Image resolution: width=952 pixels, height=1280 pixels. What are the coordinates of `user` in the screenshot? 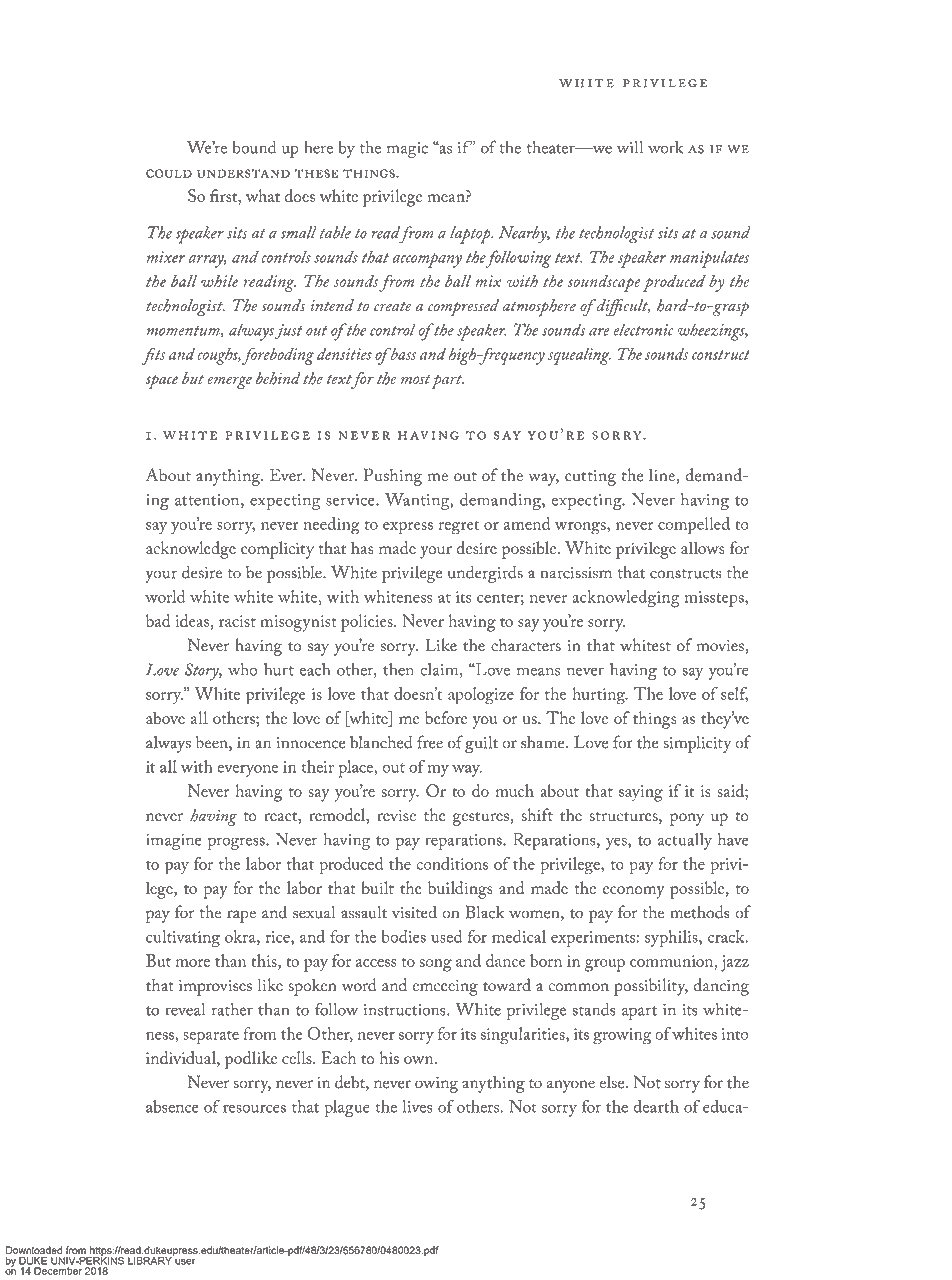 It's located at (185, 1262).
